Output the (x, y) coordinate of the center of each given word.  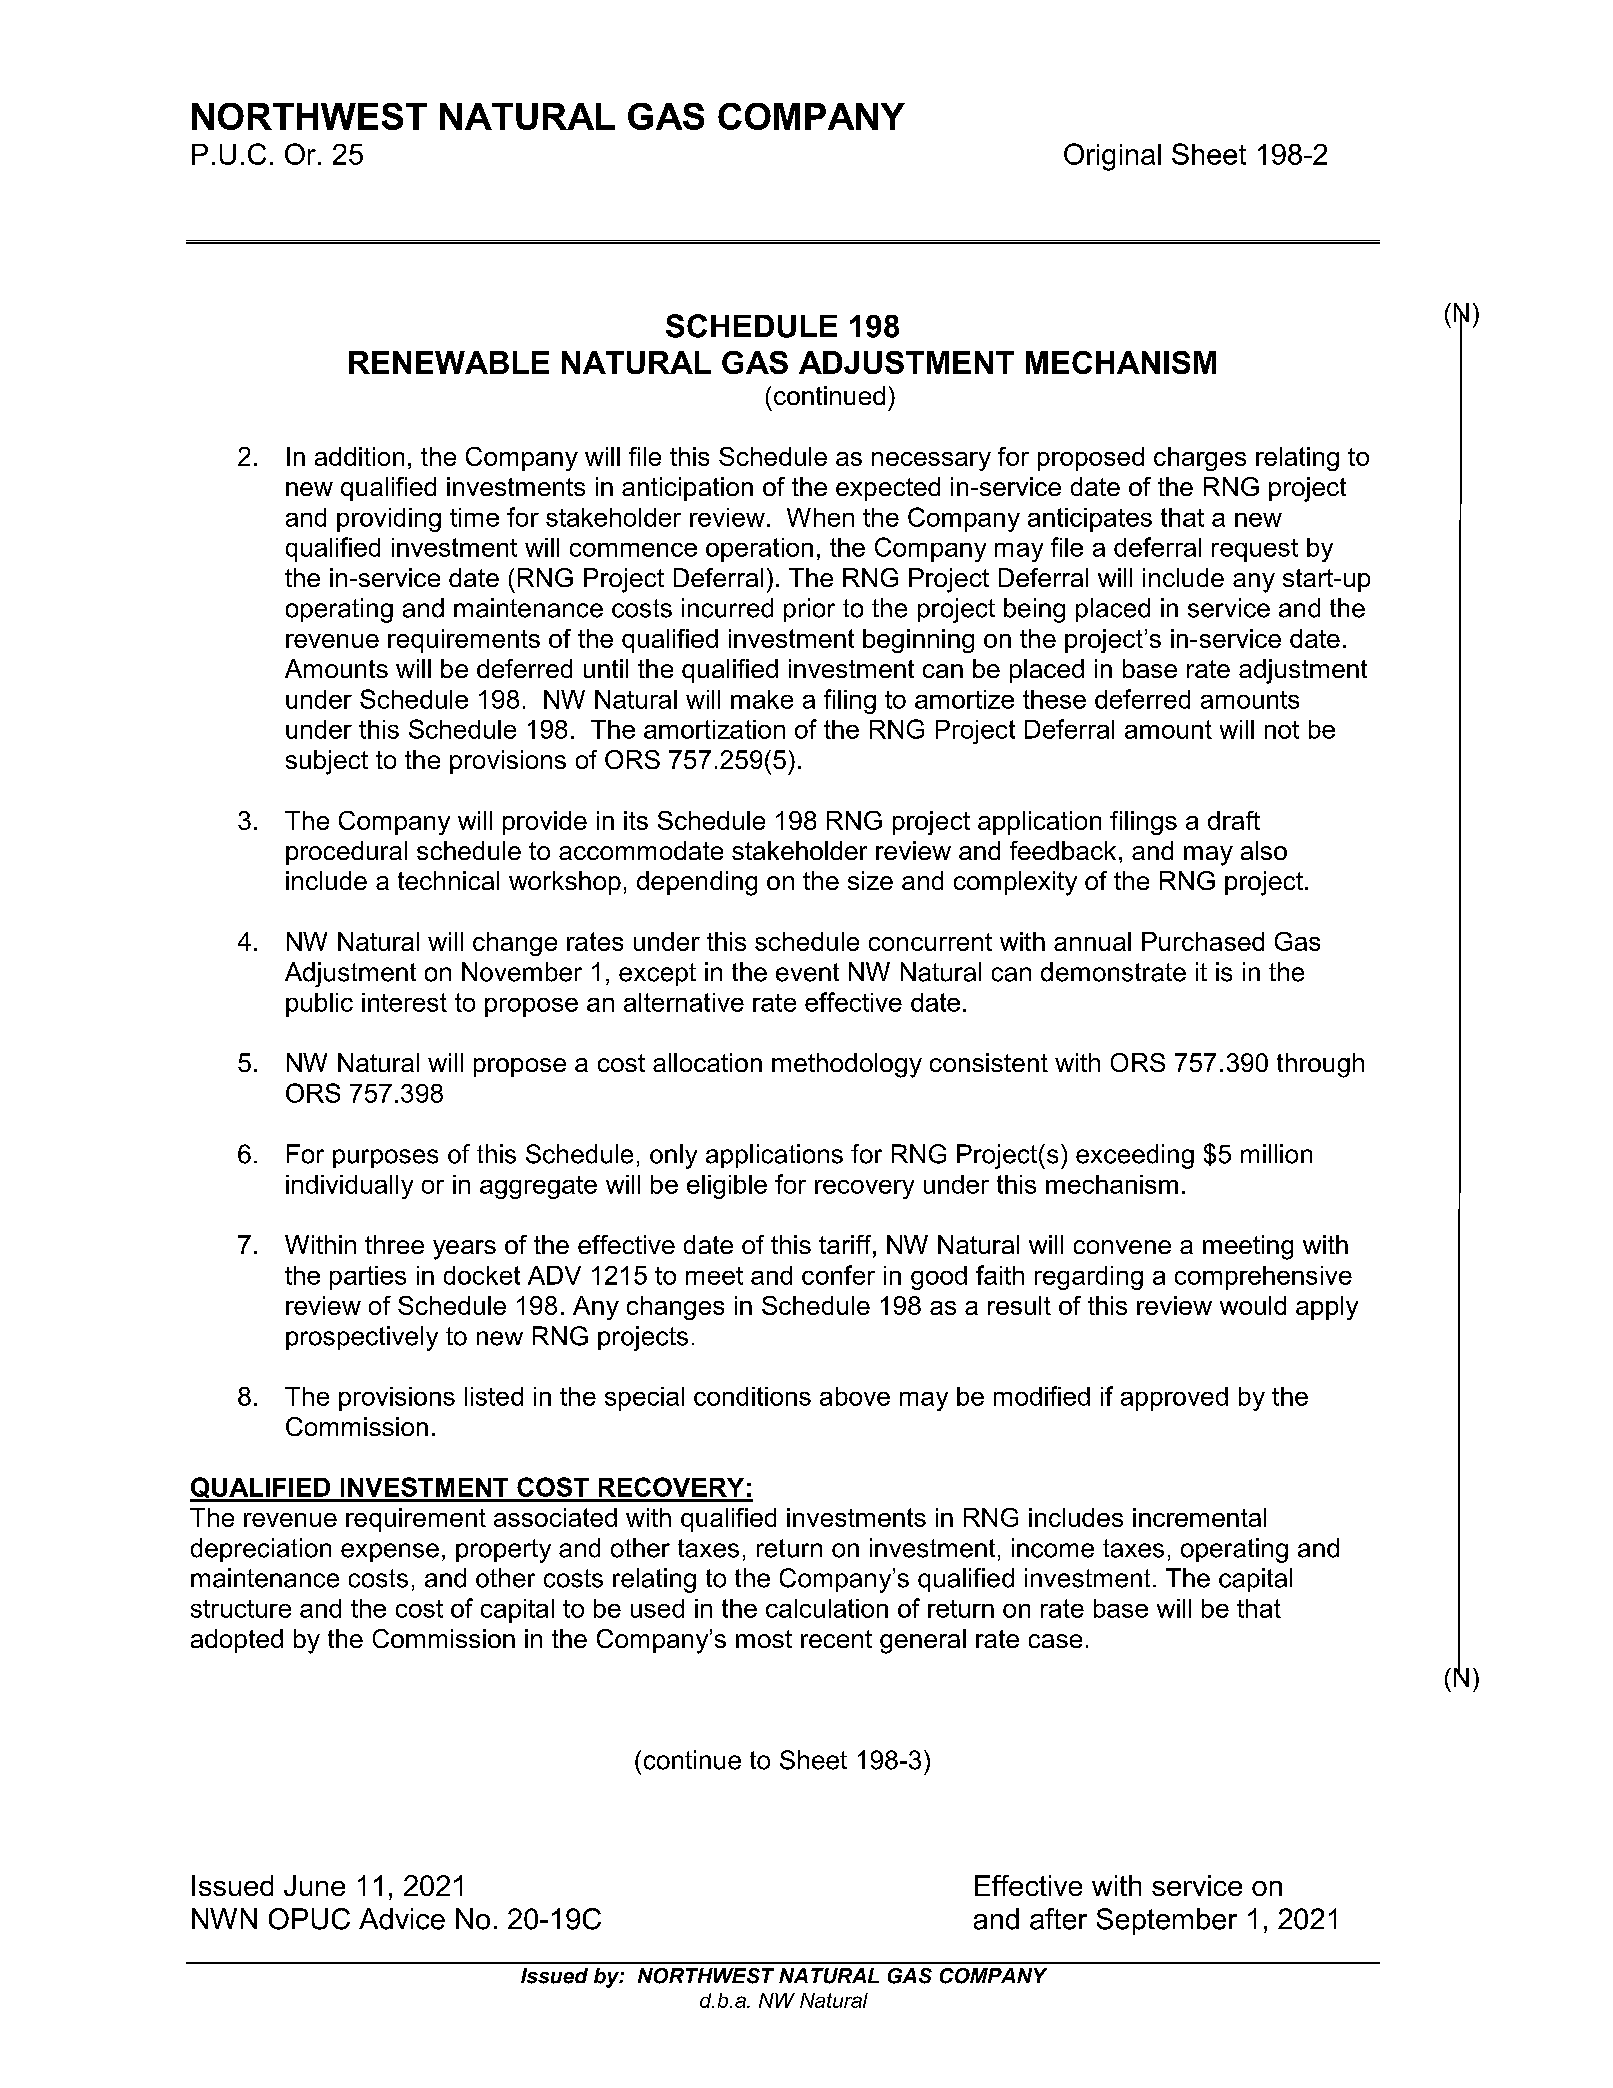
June (314, 1885)
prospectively (362, 1338)
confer (838, 1275)
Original (1112, 157)
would (1253, 1305)
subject (327, 762)
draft (1234, 820)
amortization (714, 729)
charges (1200, 459)
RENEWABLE (449, 362)
